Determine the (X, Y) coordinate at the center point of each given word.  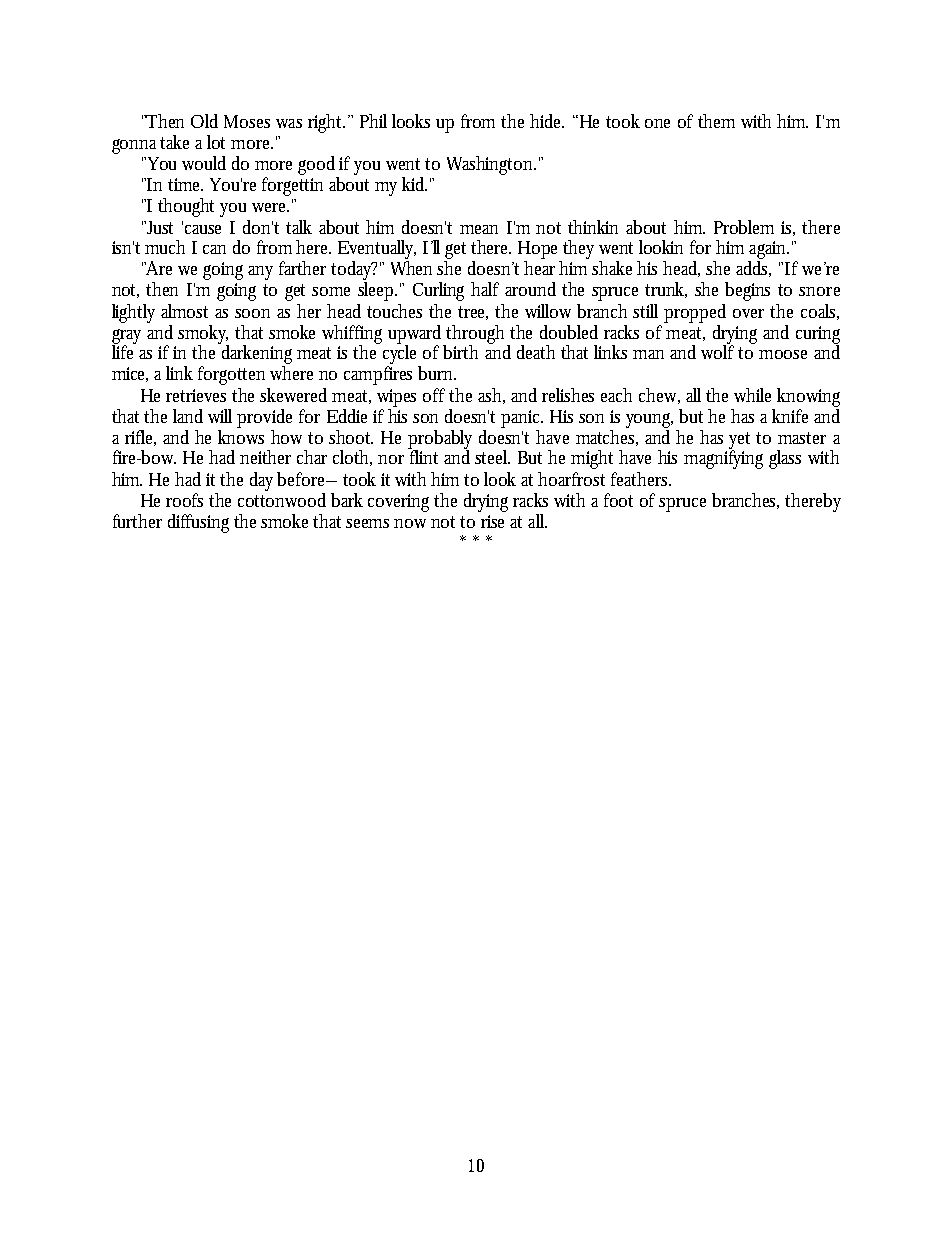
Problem (744, 227)
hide (547, 121)
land (188, 416)
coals (820, 312)
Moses (247, 121)
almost (184, 311)
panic (522, 419)
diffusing (198, 523)
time (185, 184)
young (649, 420)
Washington (491, 165)
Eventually (377, 251)
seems (370, 523)
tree (473, 313)
